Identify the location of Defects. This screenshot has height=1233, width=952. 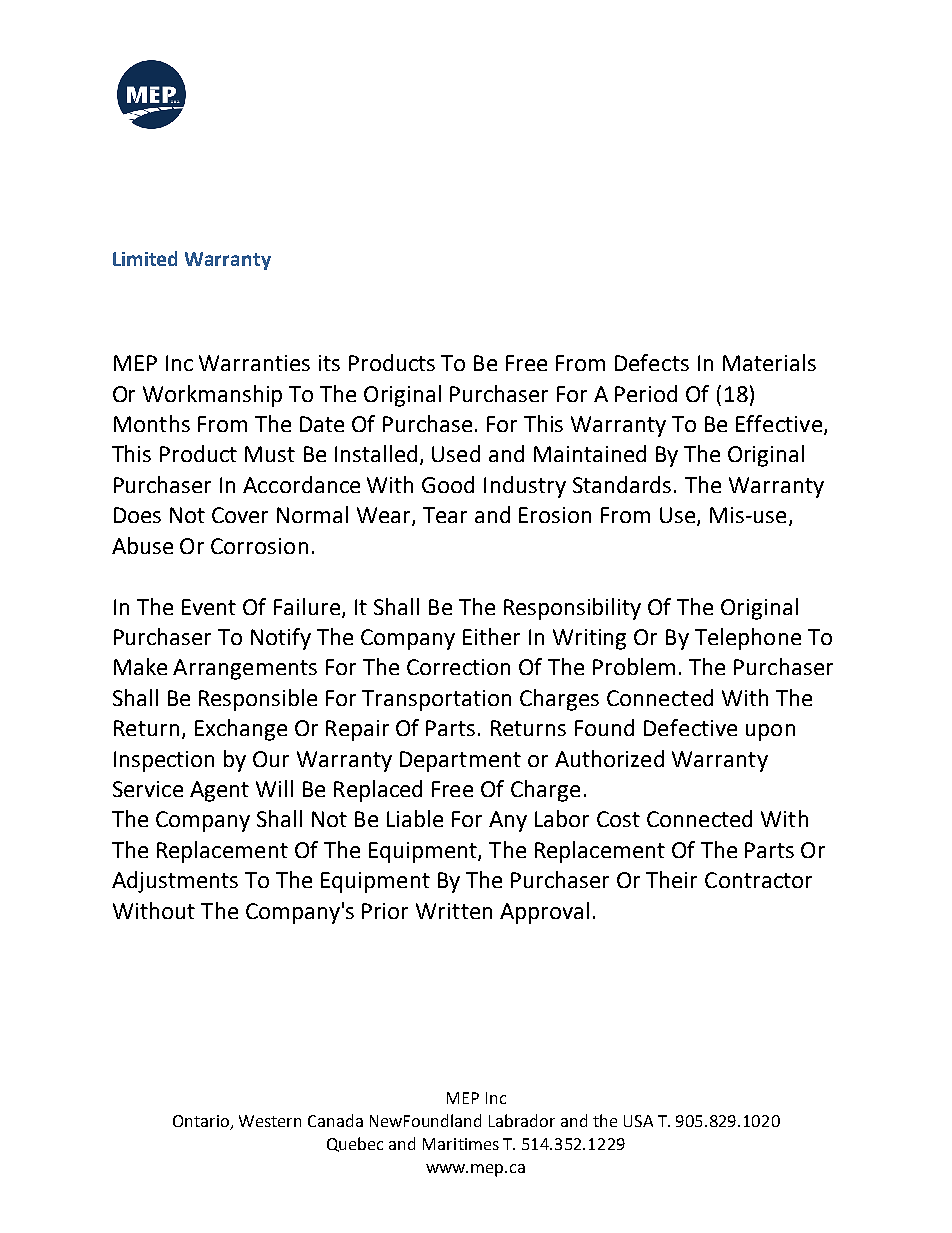
(652, 362).
